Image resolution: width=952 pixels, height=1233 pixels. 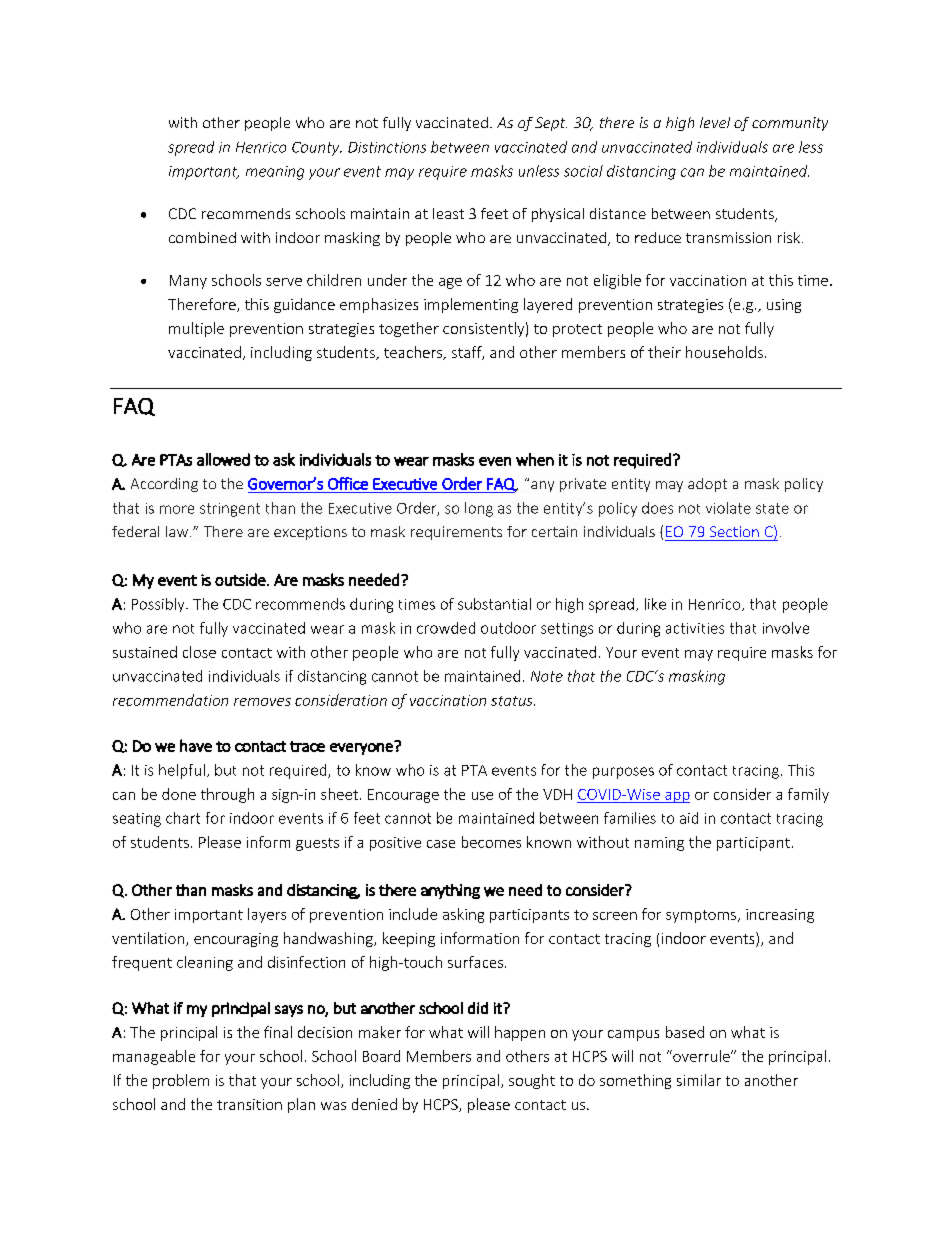 I want to click on substantial, so click(x=494, y=604).
